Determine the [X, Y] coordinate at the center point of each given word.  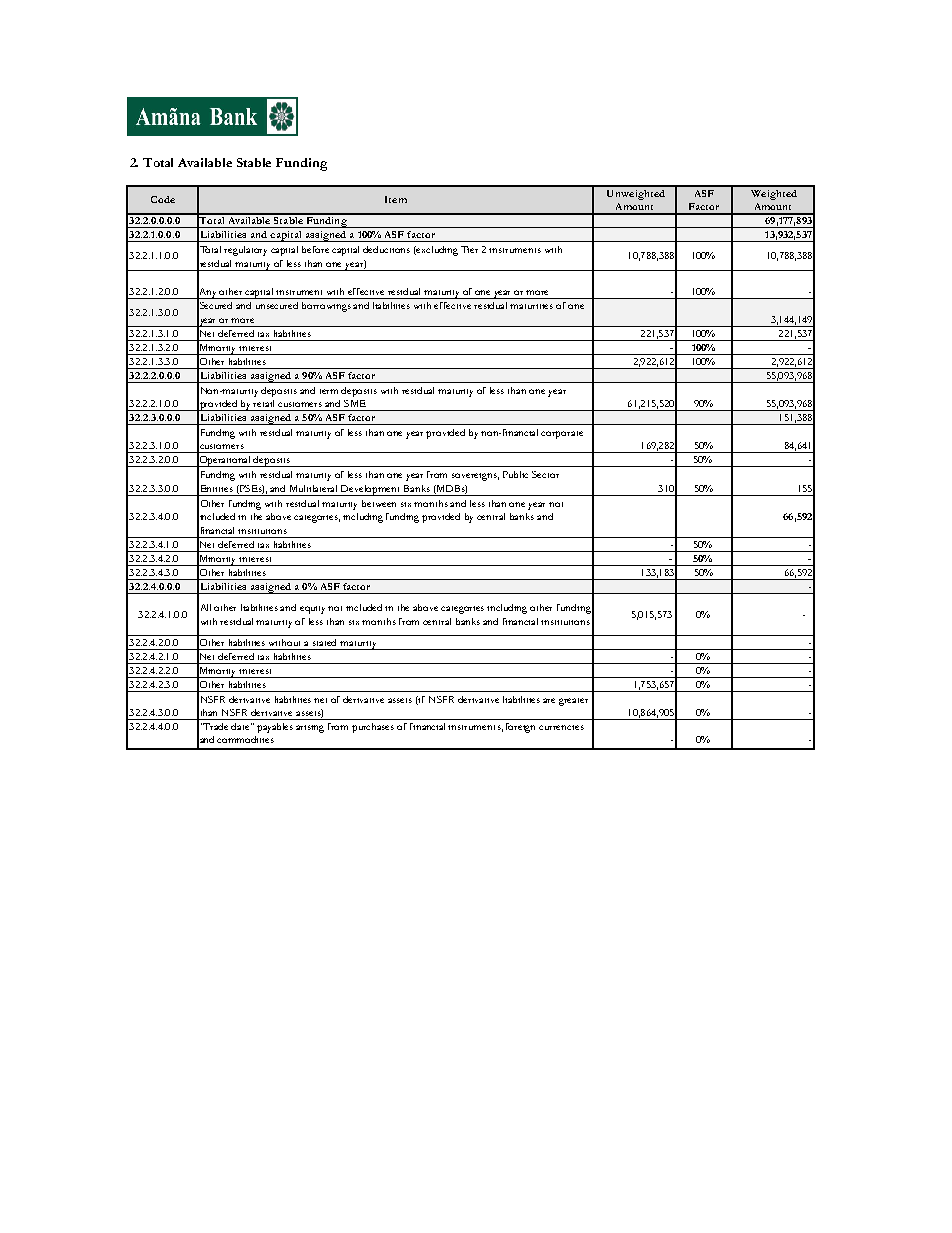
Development [371, 490]
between [379, 503]
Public [515, 474]
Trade [215, 726]
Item [396, 199]
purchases [373, 728]
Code [163, 199]
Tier [469, 249]
